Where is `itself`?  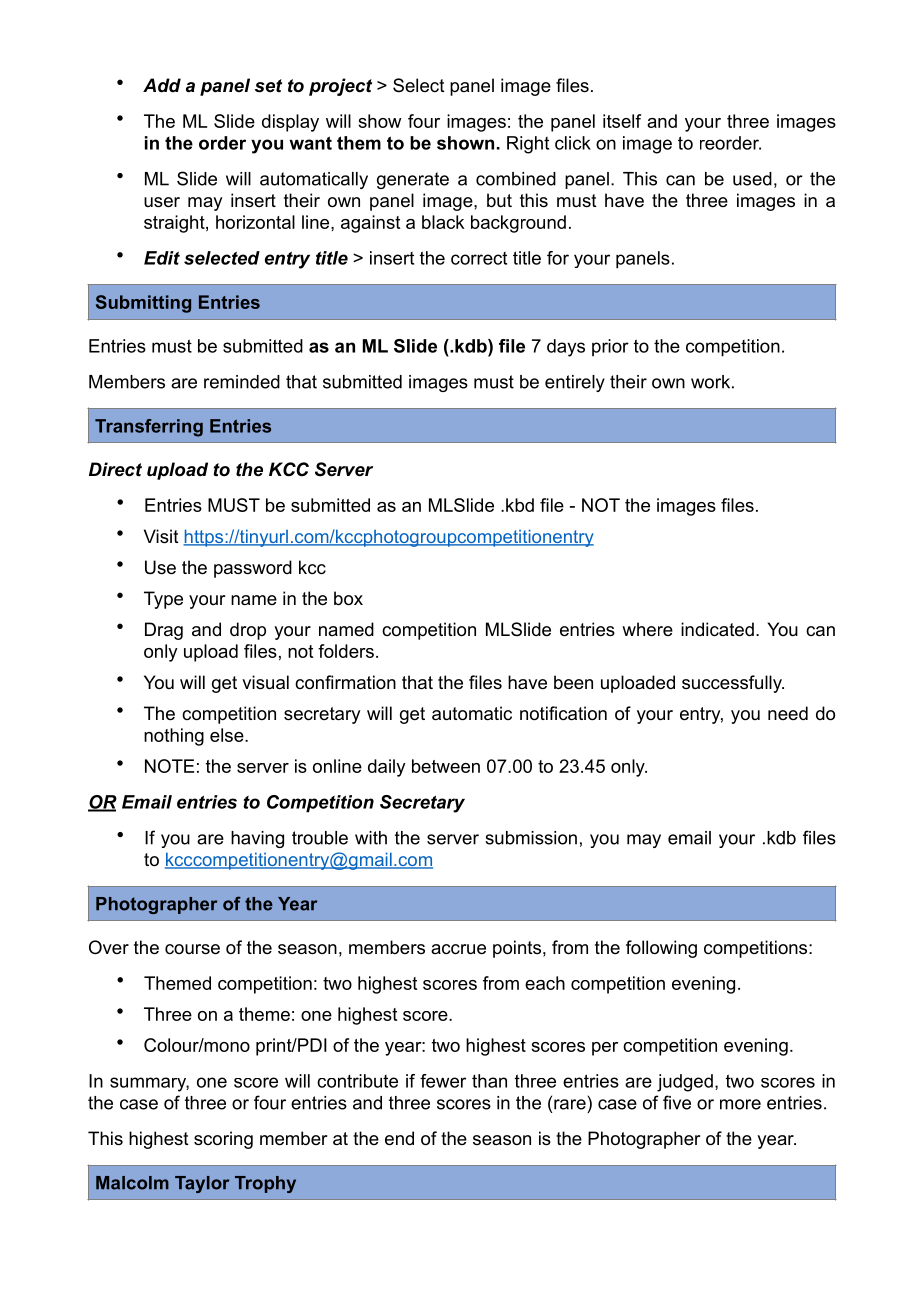
itself is located at coordinates (622, 121).
